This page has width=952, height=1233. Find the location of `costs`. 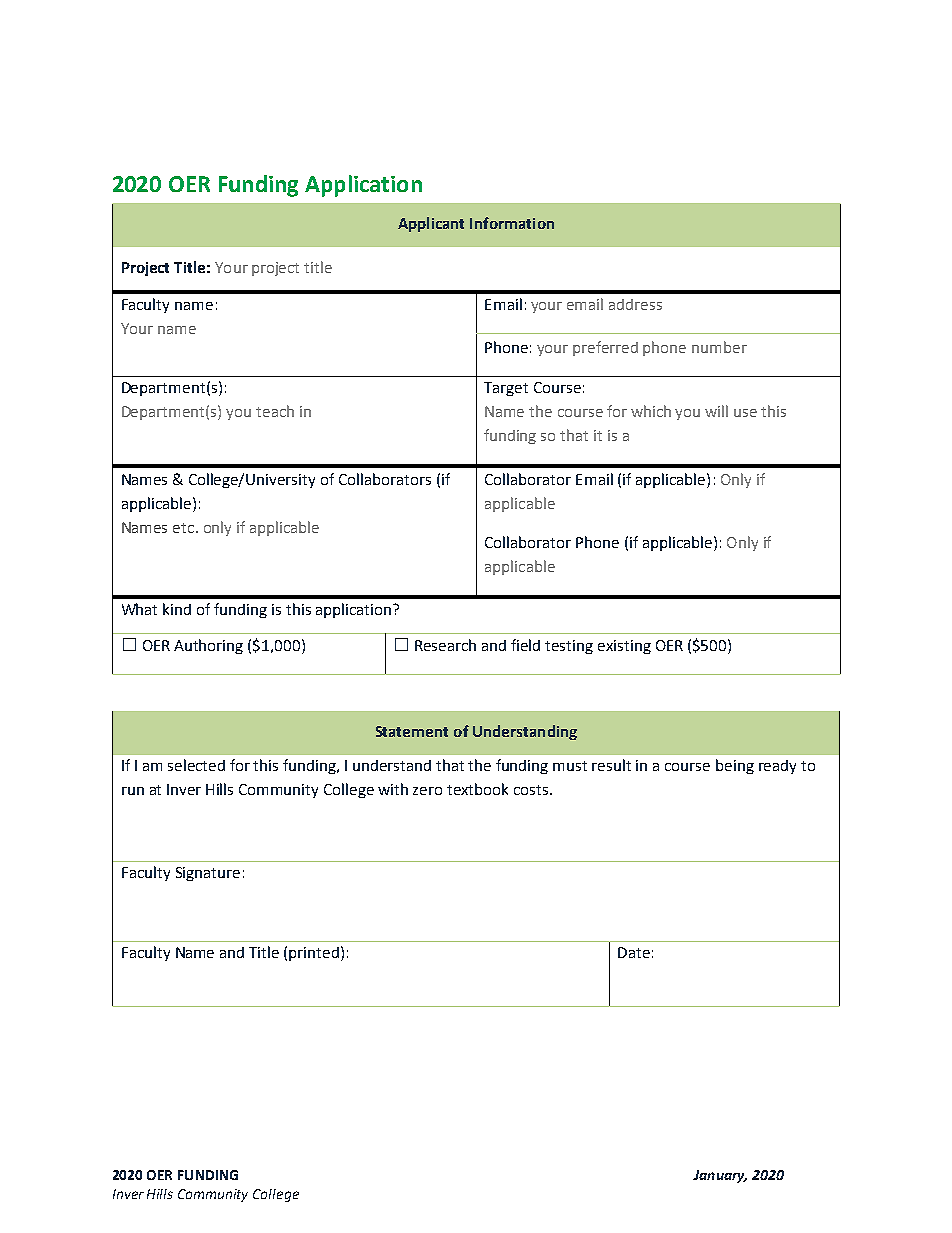

costs is located at coordinates (532, 790).
